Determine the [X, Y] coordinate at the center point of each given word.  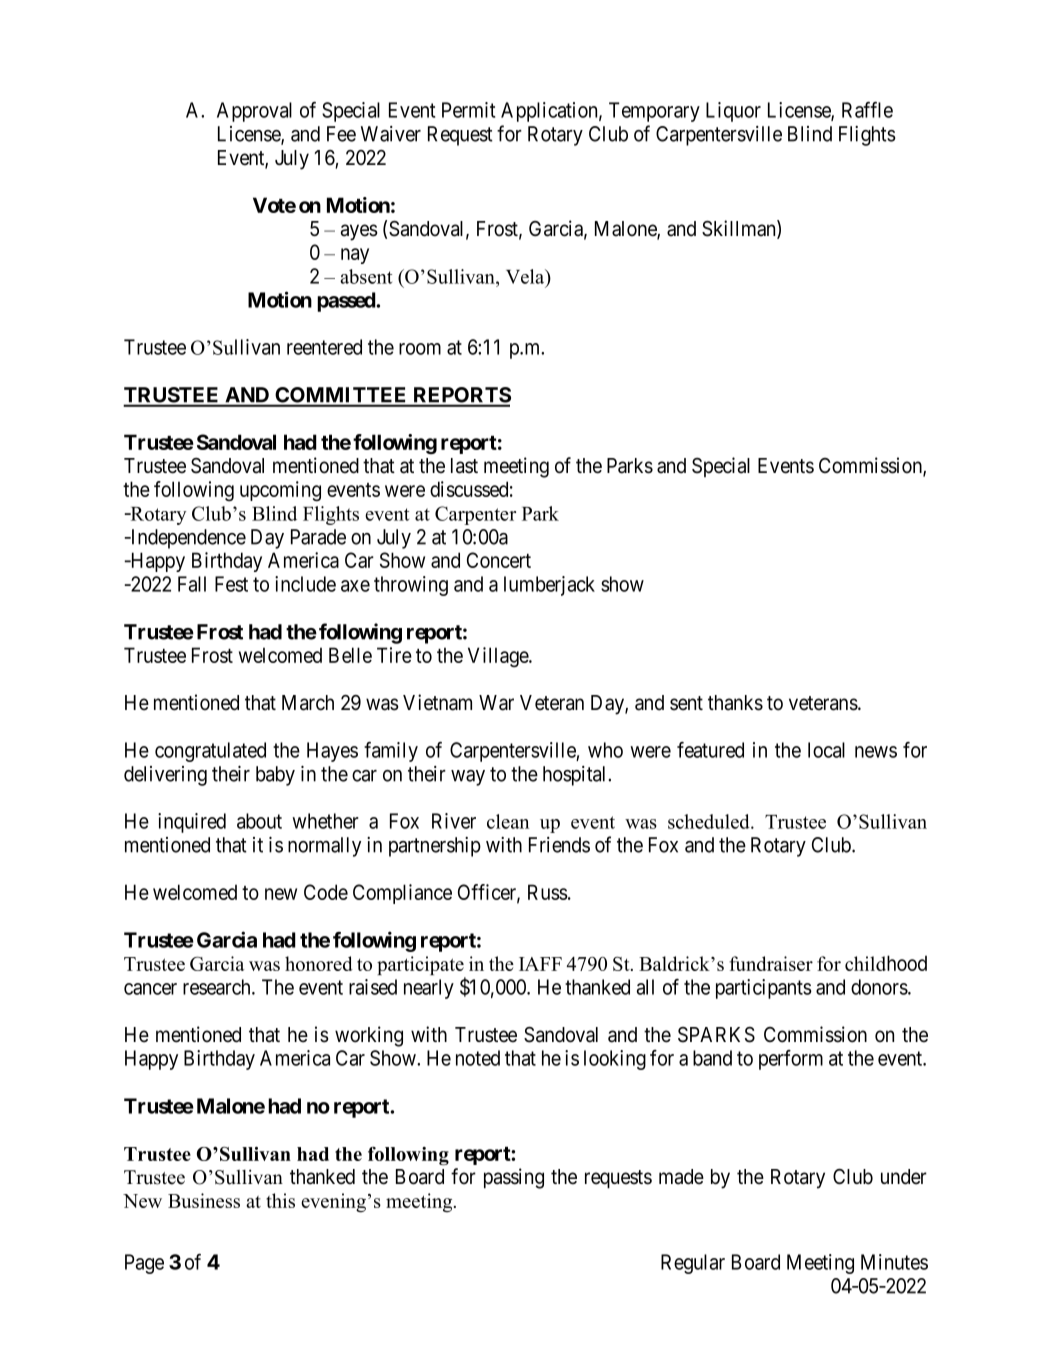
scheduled [710, 821]
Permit [468, 110]
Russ [548, 892]
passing [514, 1178]
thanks [735, 703]
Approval [254, 112]
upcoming [280, 491]
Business [204, 1200]
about [259, 821]
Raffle [867, 110]
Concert [499, 560]
